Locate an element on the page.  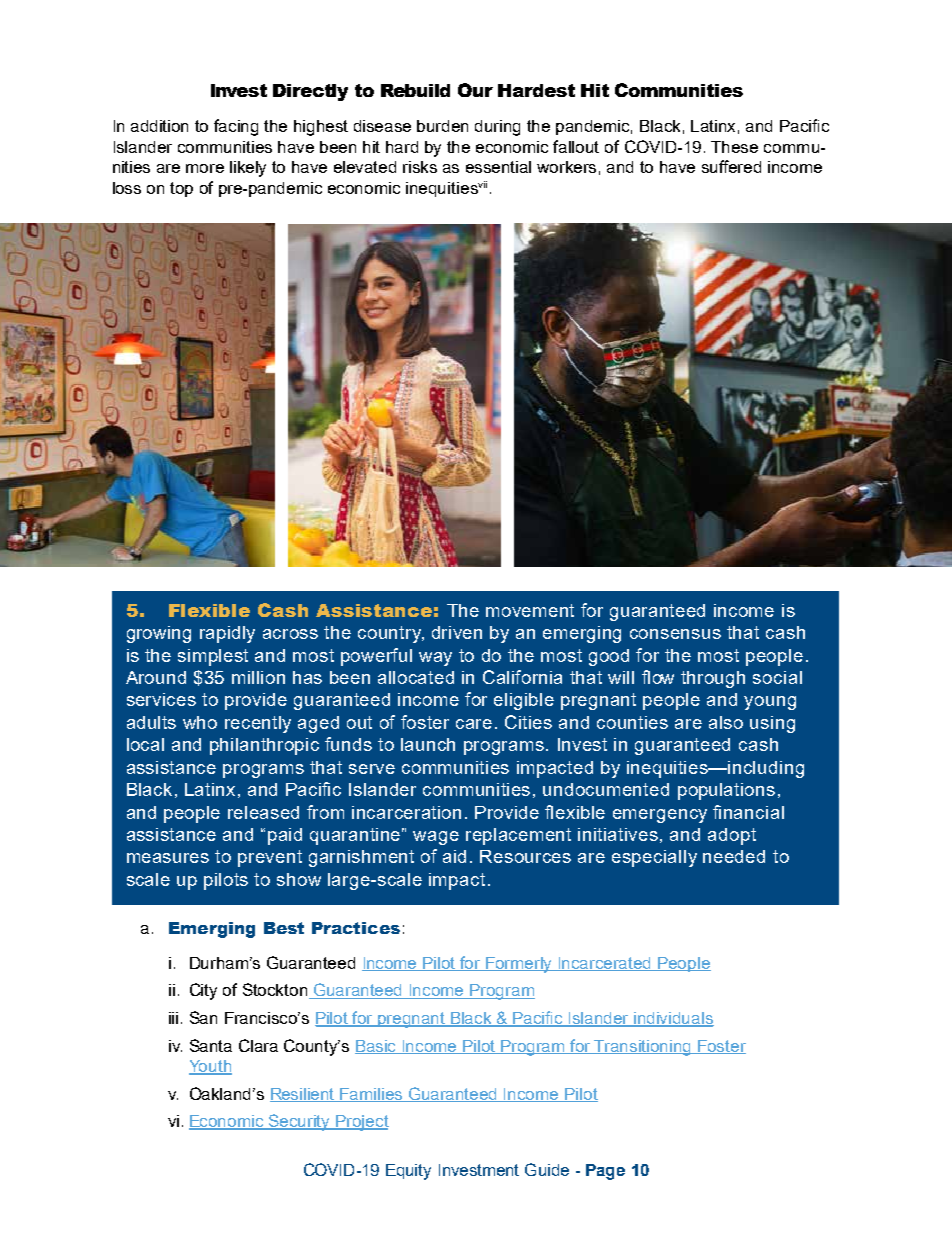
Youth is located at coordinates (210, 1067).
